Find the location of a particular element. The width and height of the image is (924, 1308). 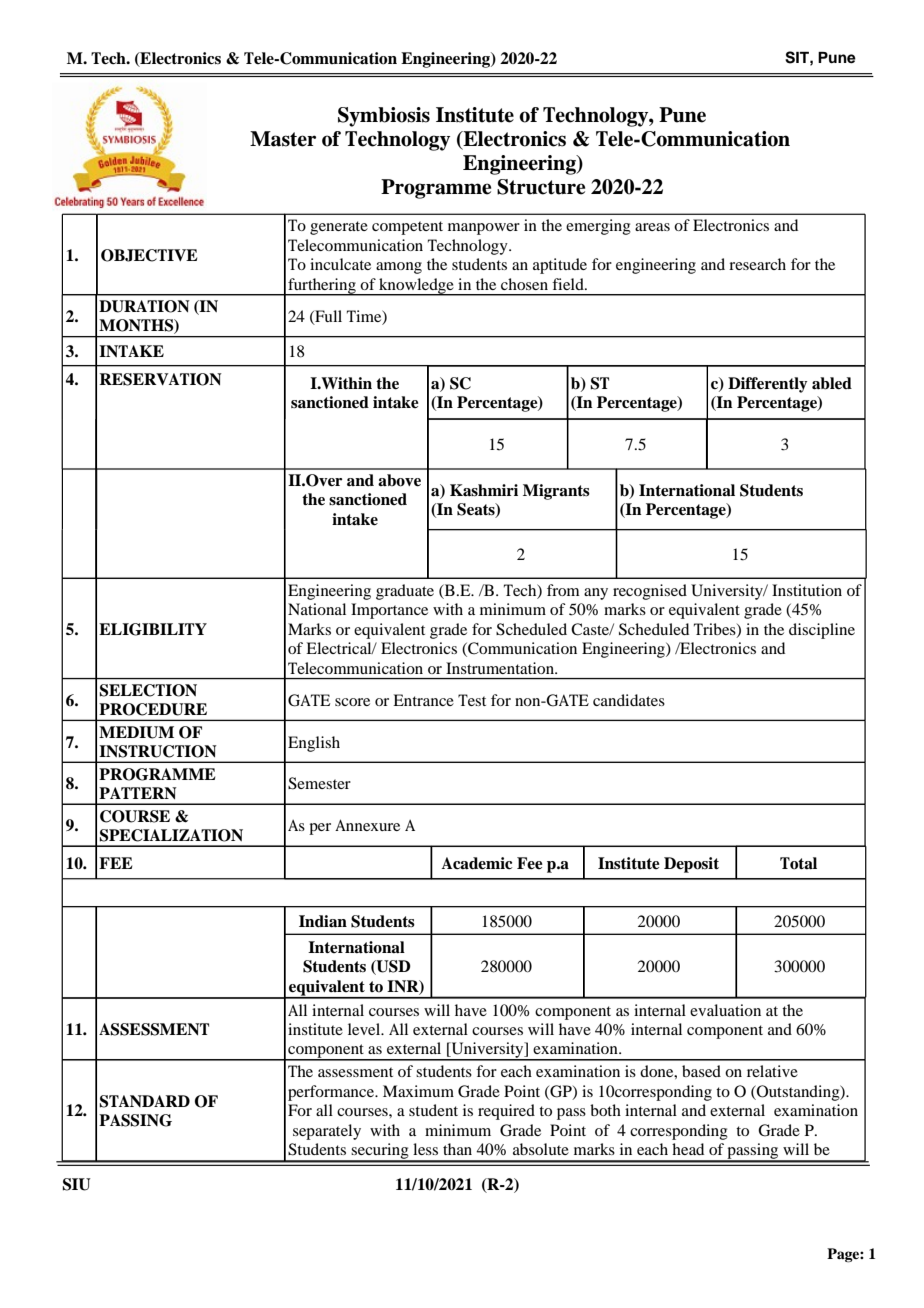

STANDARD is located at coordinates (144, 1101).
